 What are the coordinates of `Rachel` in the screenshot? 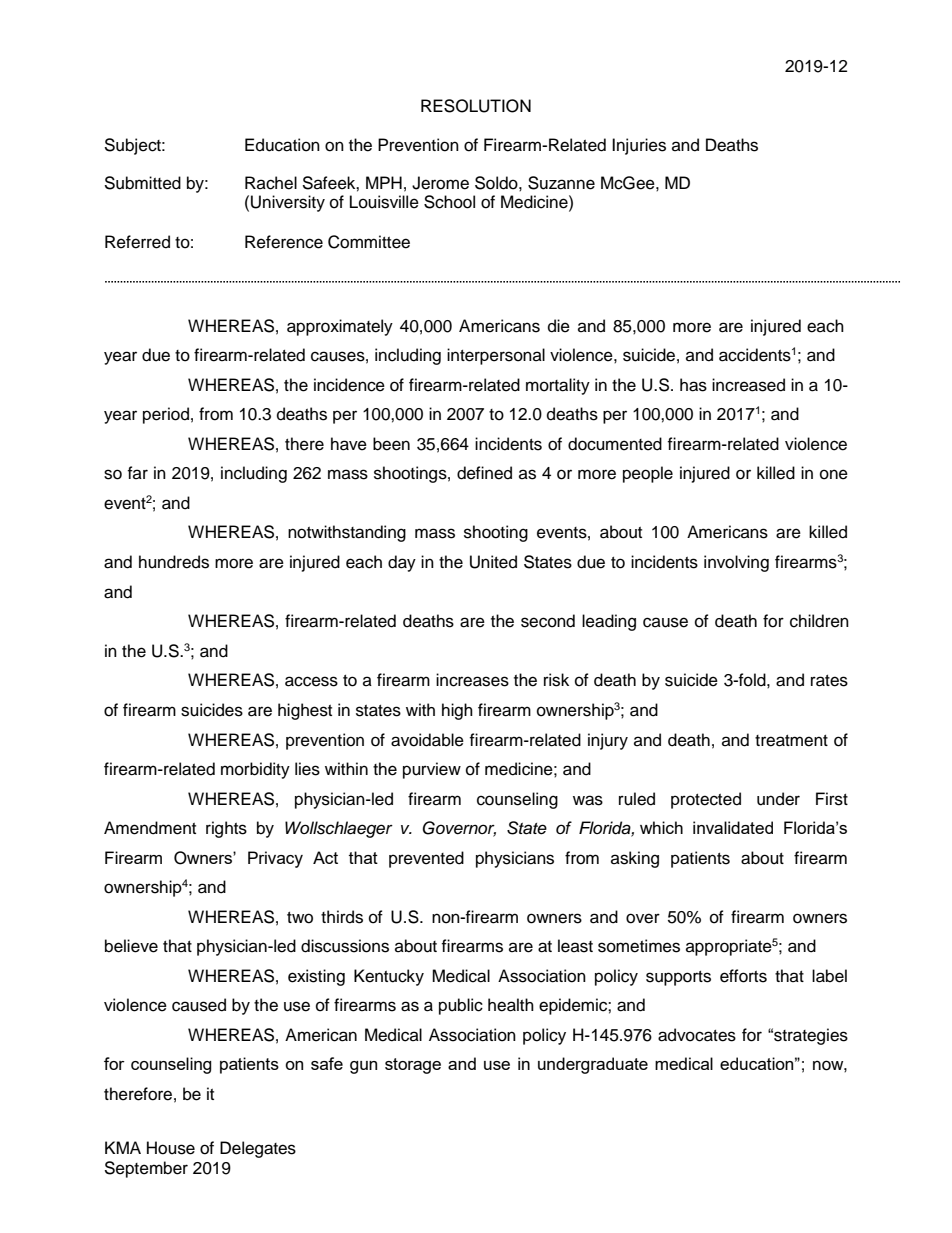 It's located at (271, 183).
